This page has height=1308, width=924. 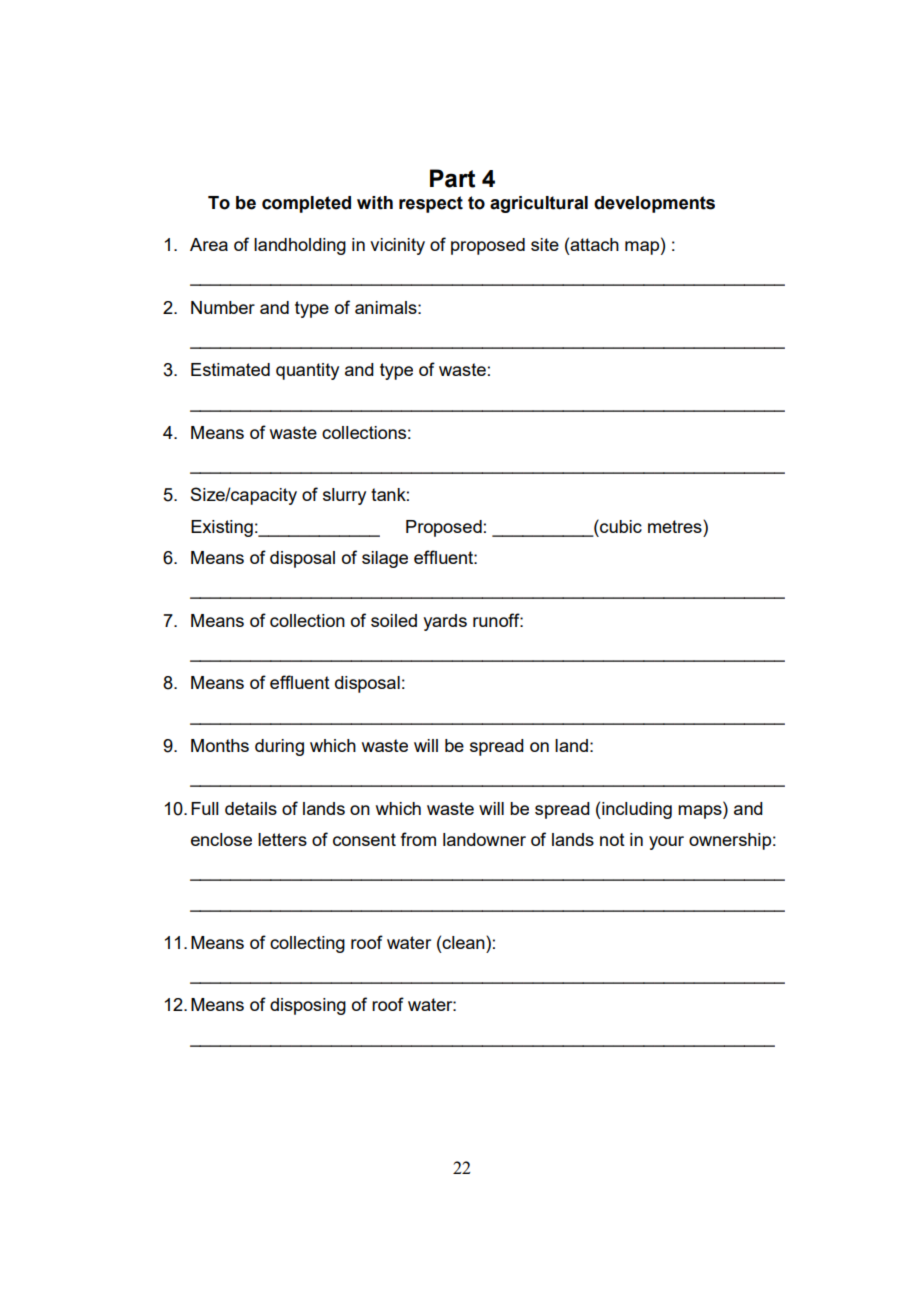 What do you see at coordinates (654, 204) in the page?
I see `developments` at bounding box center [654, 204].
